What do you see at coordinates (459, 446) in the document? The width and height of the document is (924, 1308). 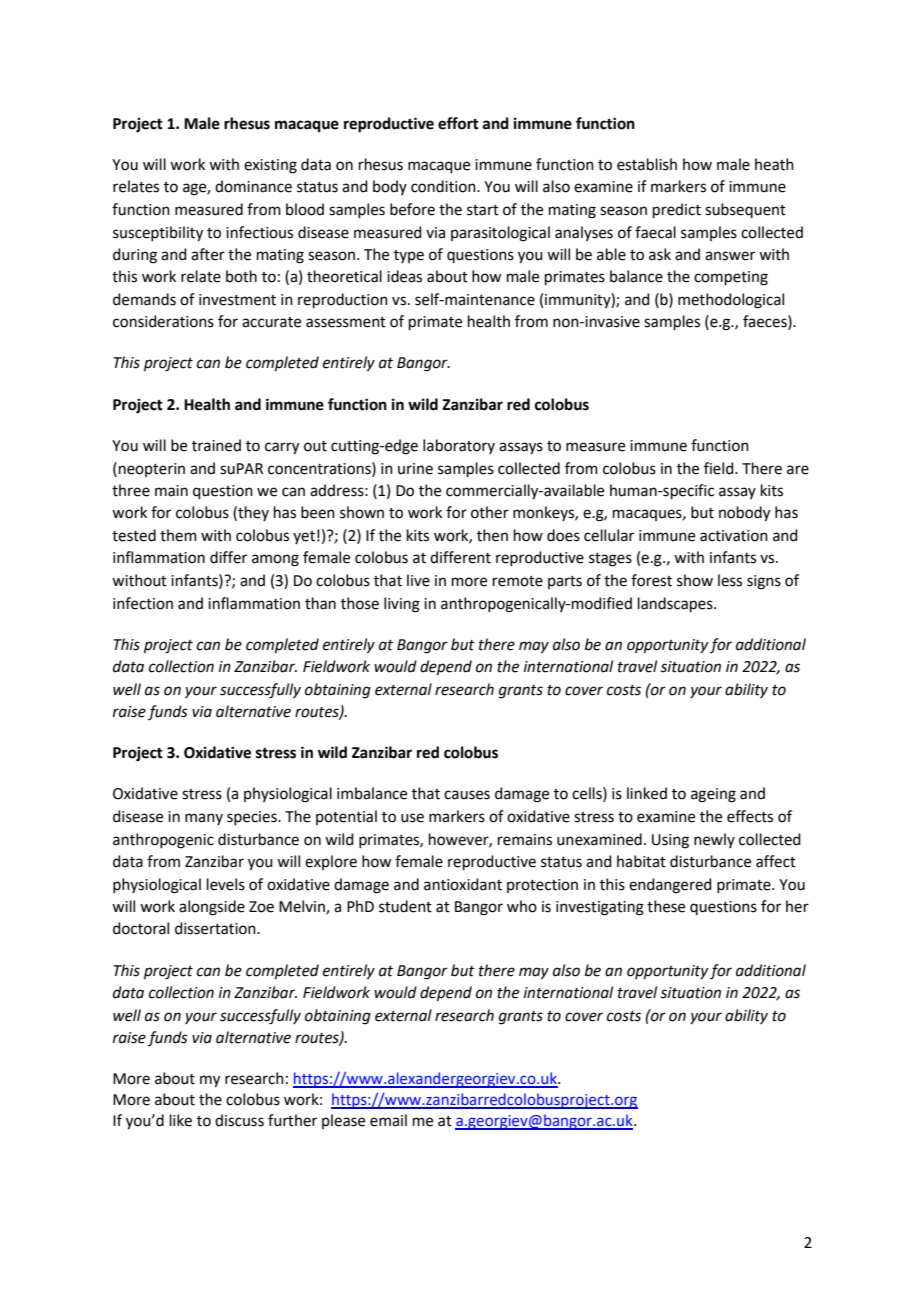 I see `laboratory` at bounding box center [459, 446].
